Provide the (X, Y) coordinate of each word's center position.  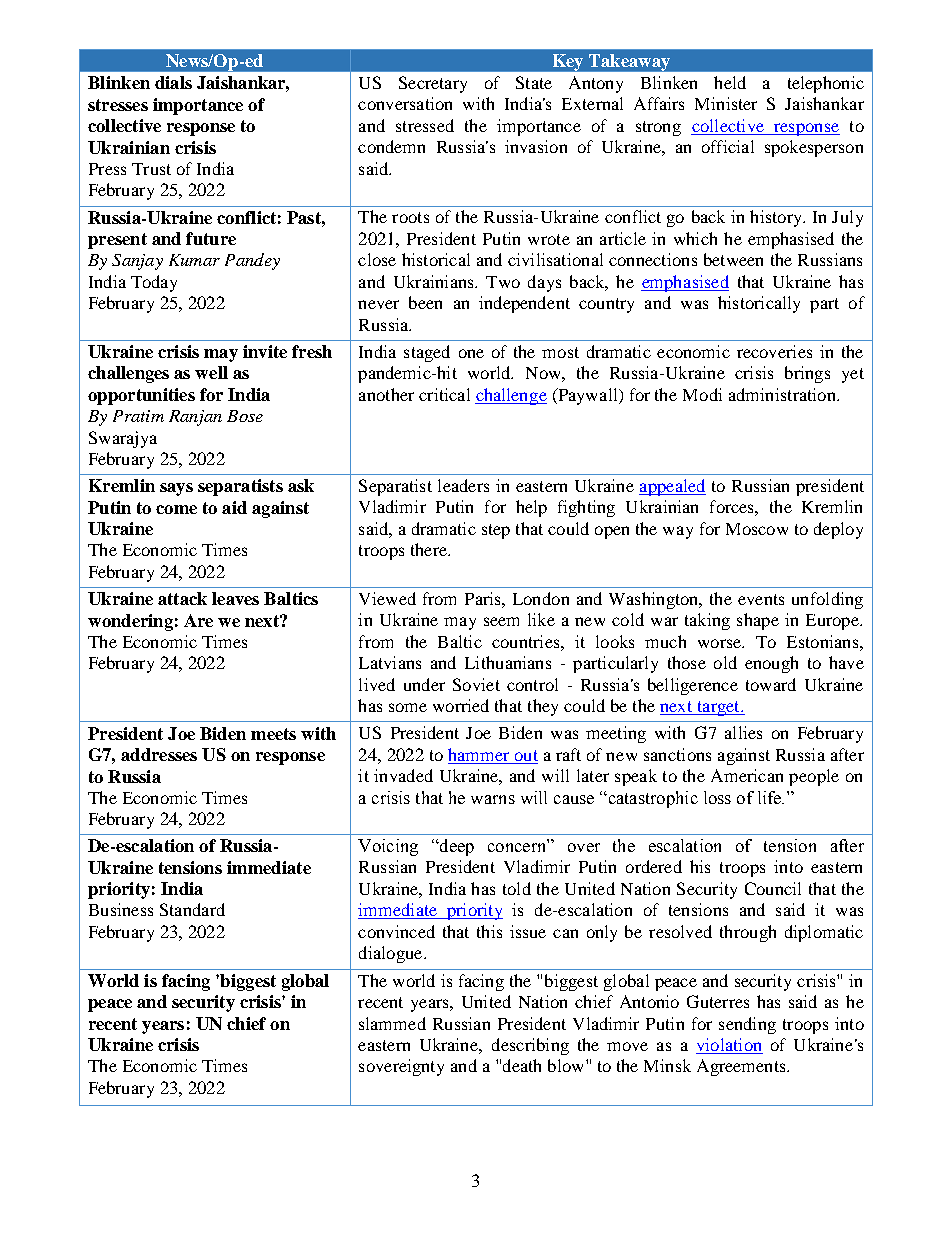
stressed (425, 125)
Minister (726, 103)
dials (173, 82)
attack (182, 598)
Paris (484, 598)
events (761, 599)
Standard (192, 909)
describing (530, 1046)
